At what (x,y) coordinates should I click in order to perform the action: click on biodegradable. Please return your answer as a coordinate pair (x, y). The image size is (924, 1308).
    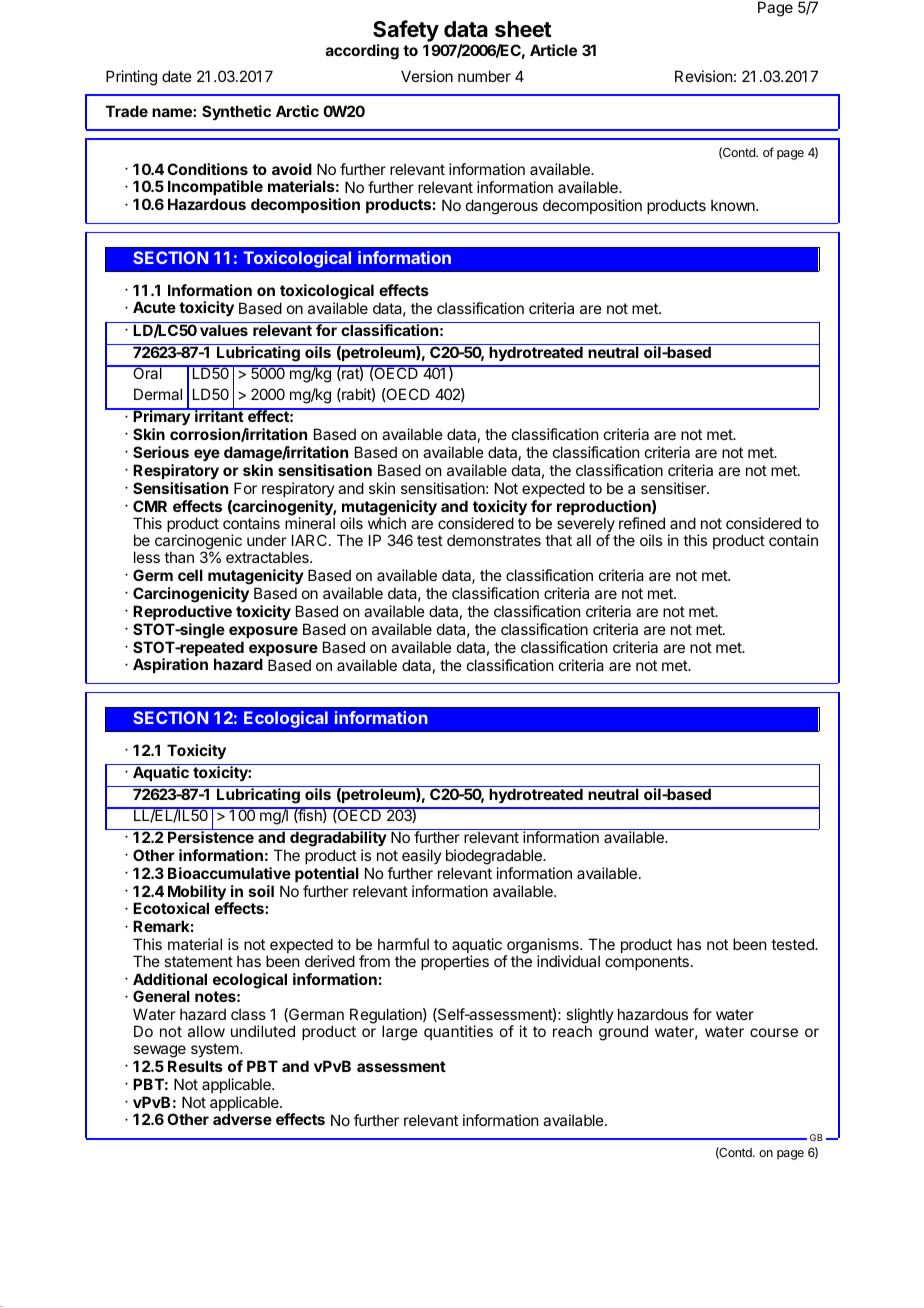
    Looking at the image, I should click on (495, 857).
